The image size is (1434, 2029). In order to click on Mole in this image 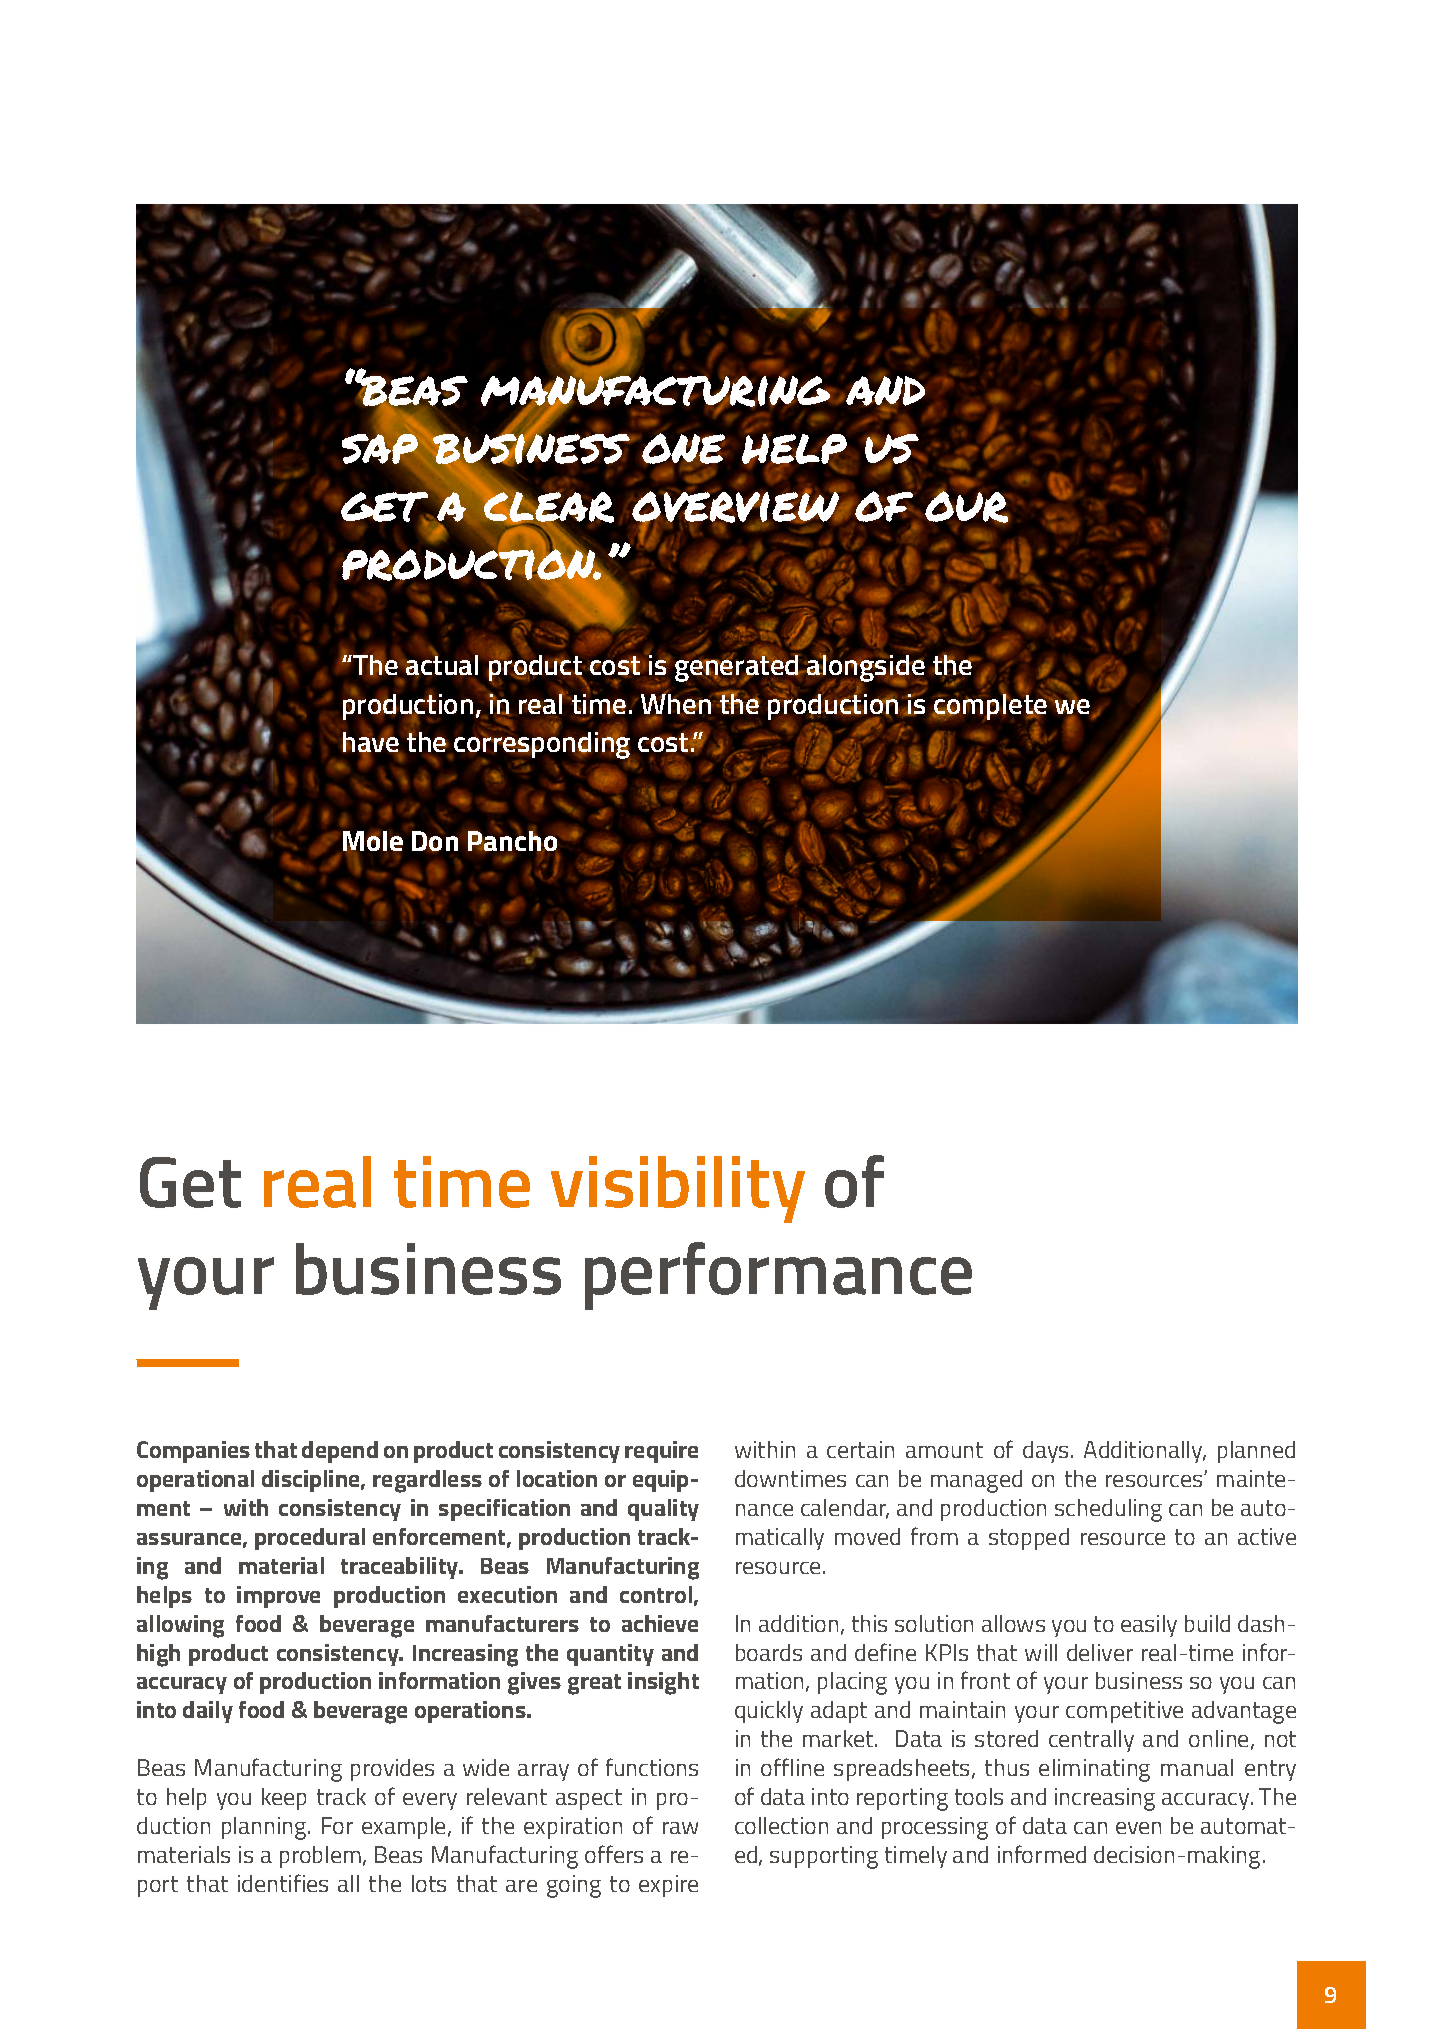, I will do `click(373, 841)`.
